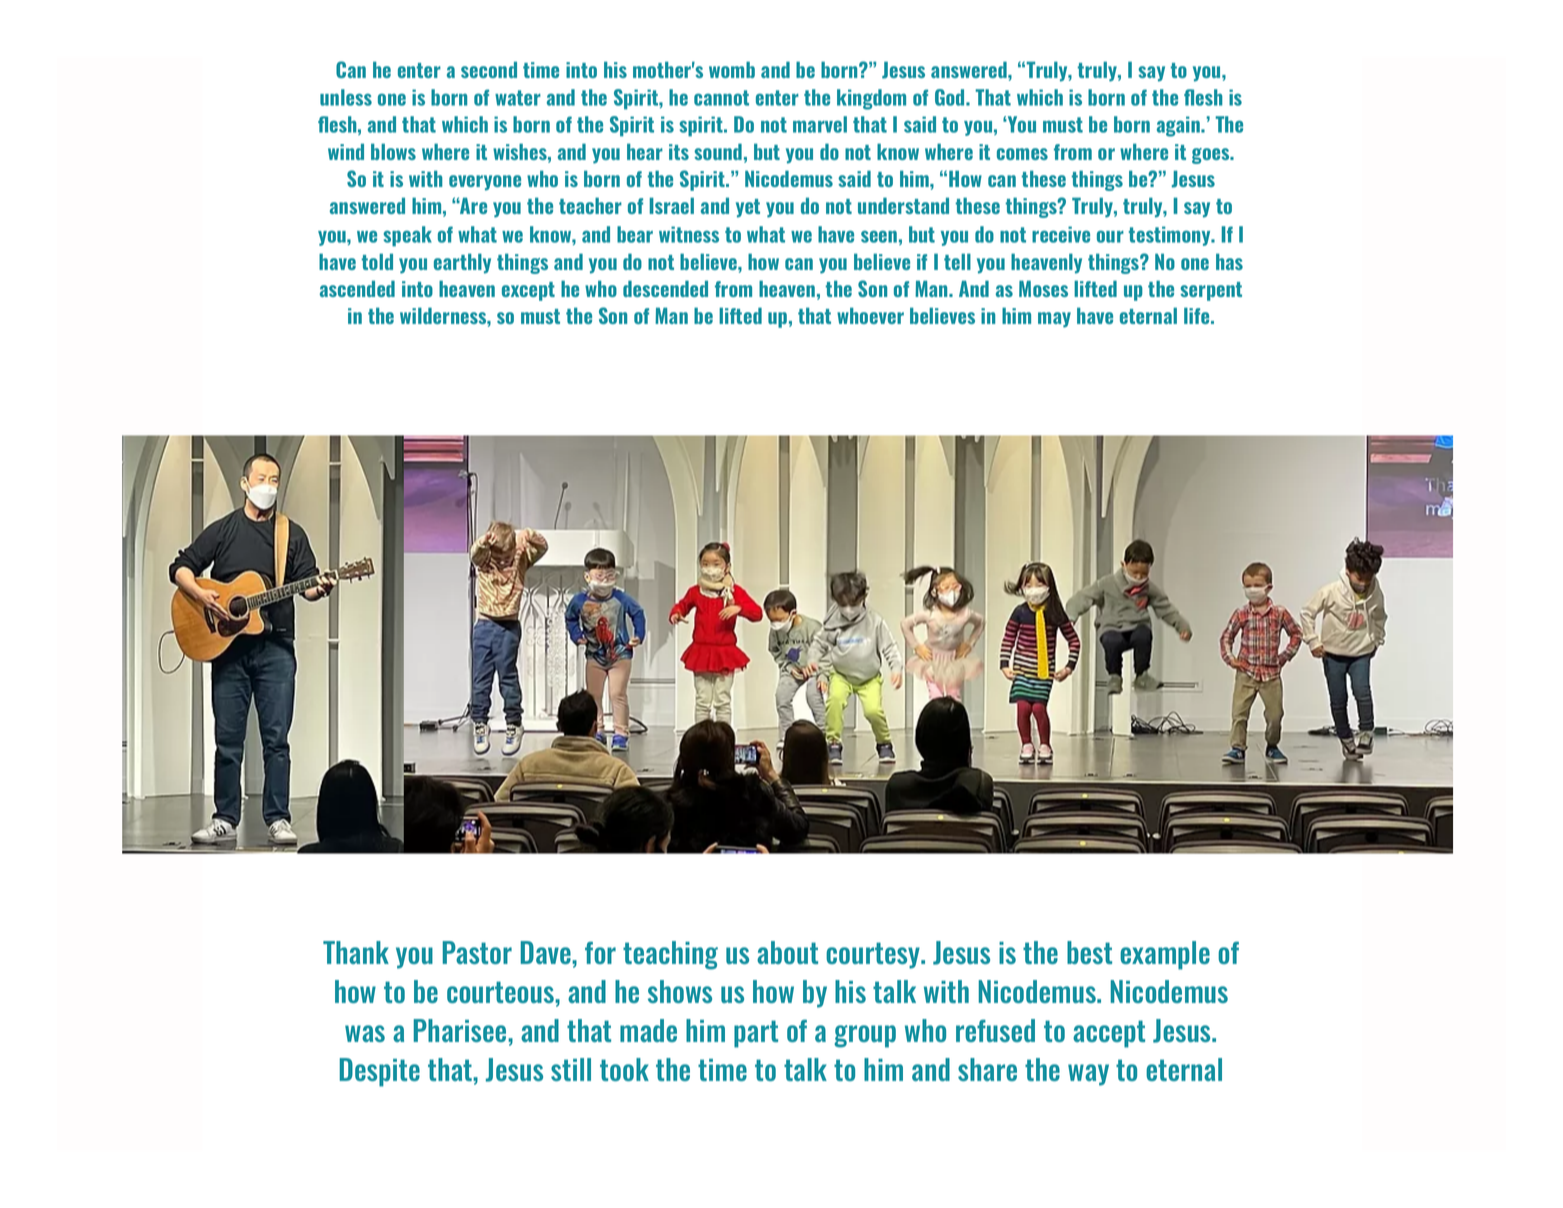 The width and height of the screenshot is (1563, 1208). What do you see at coordinates (1054, 320) in the screenshot?
I see `may` at bounding box center [1054, 320].
